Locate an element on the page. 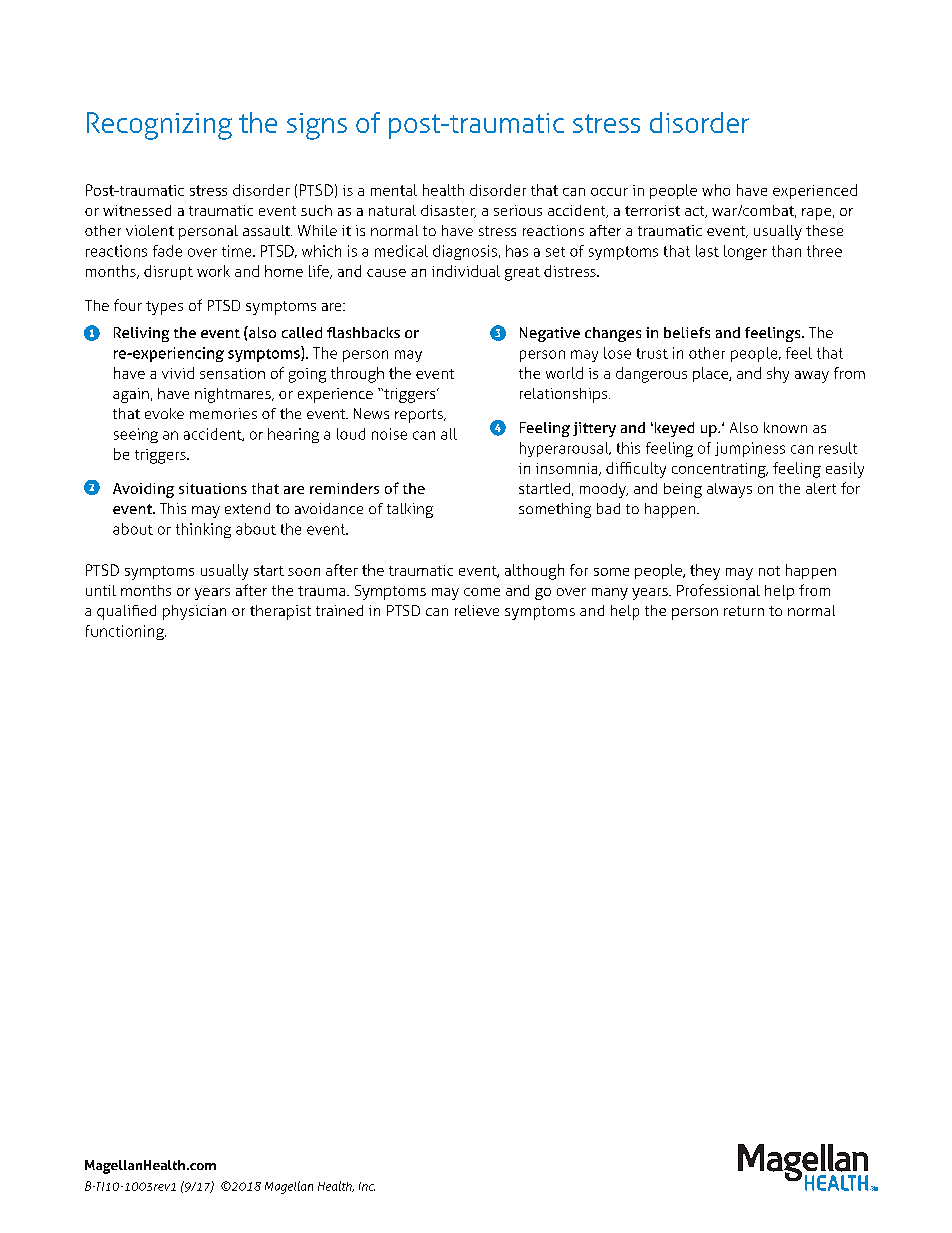 The image size is (952, 1233). relieve is located at coordinates (477, 610).
